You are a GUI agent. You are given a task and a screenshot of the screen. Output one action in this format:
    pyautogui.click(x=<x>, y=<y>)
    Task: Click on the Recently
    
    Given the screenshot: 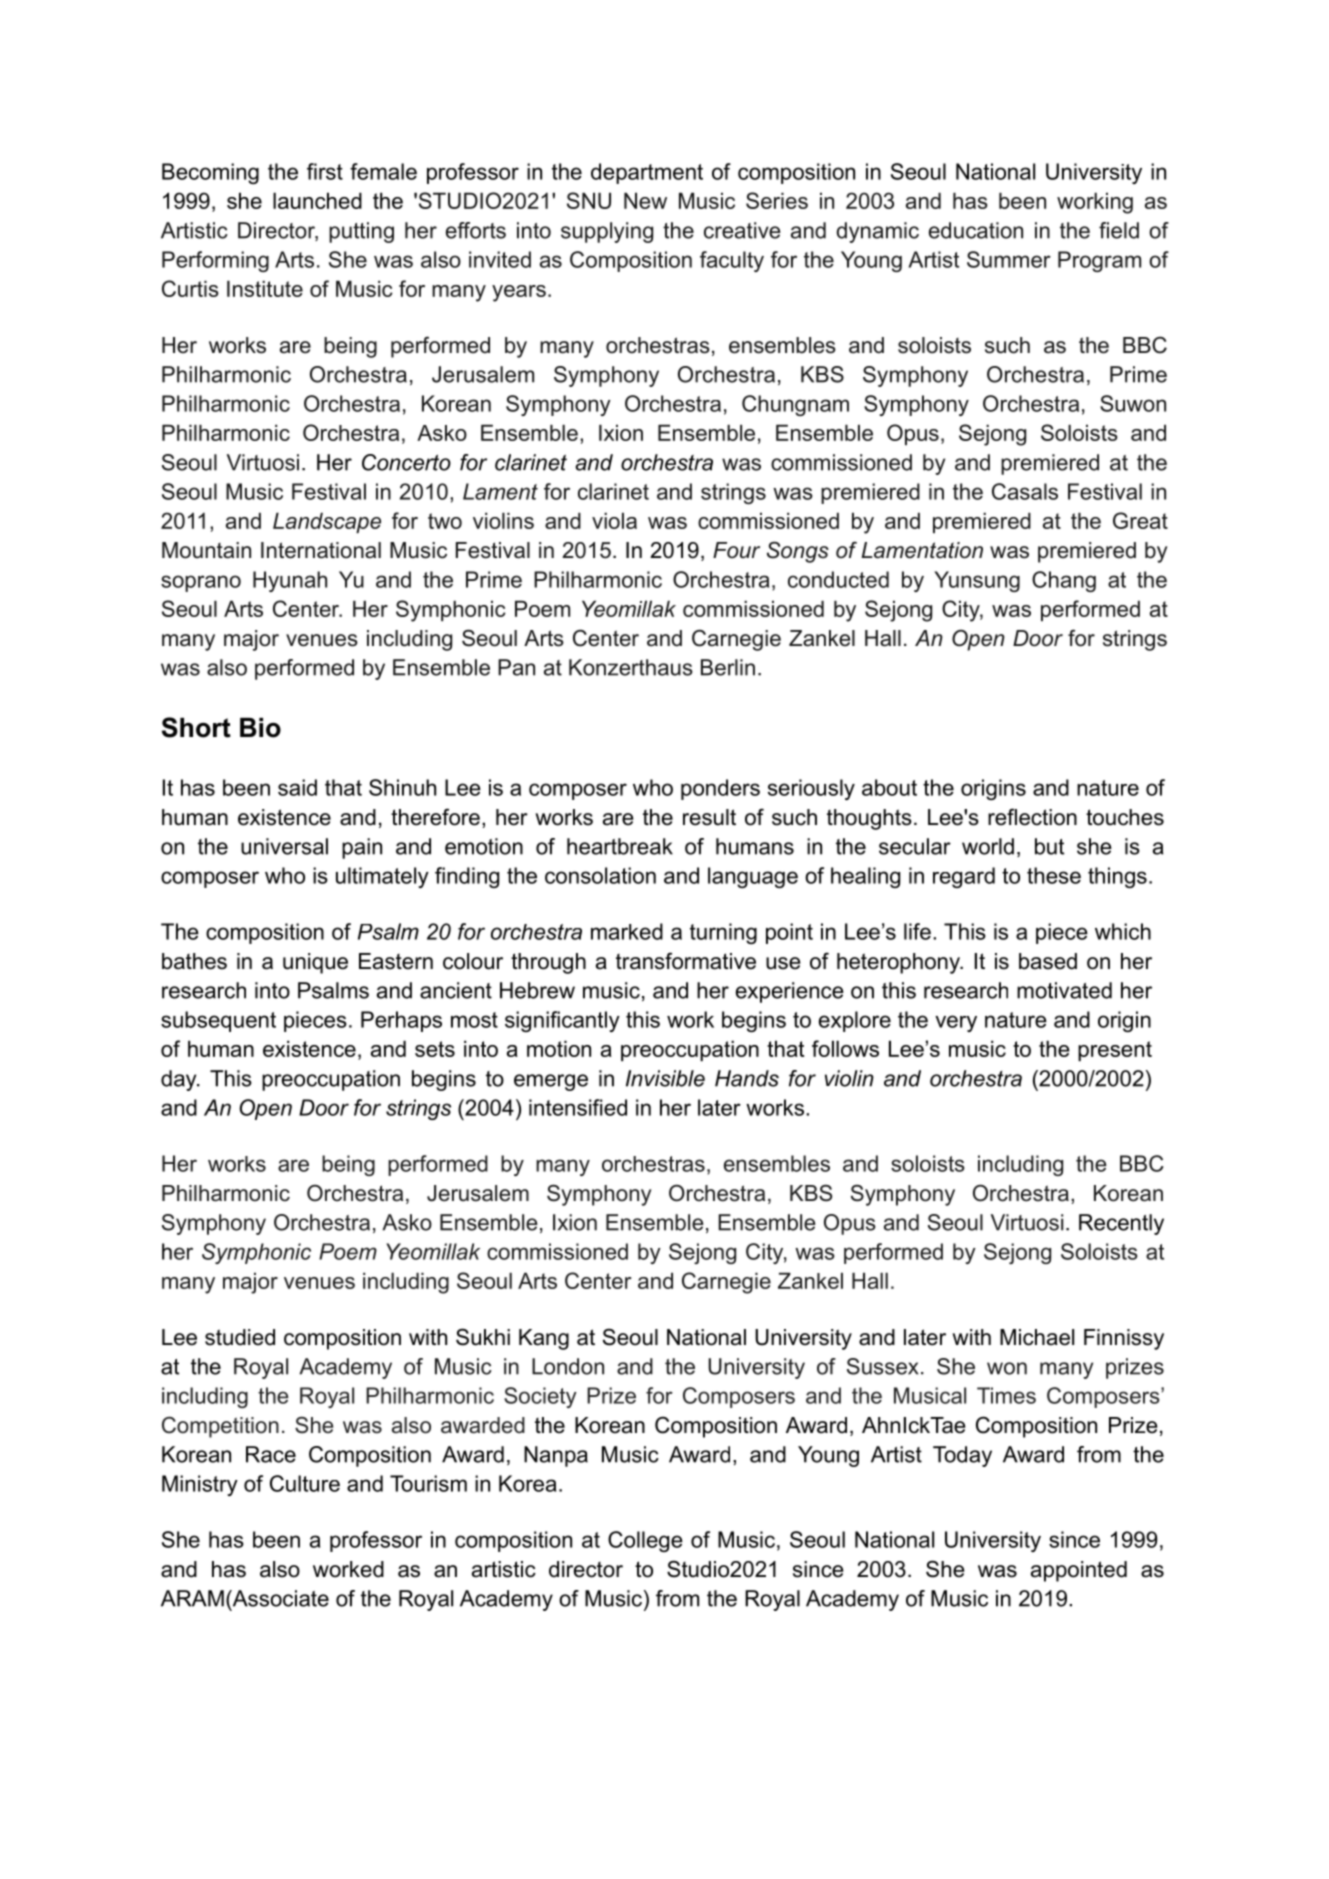 What is the action you would take?
    pyautogui.click(x=1121, y=1224)
